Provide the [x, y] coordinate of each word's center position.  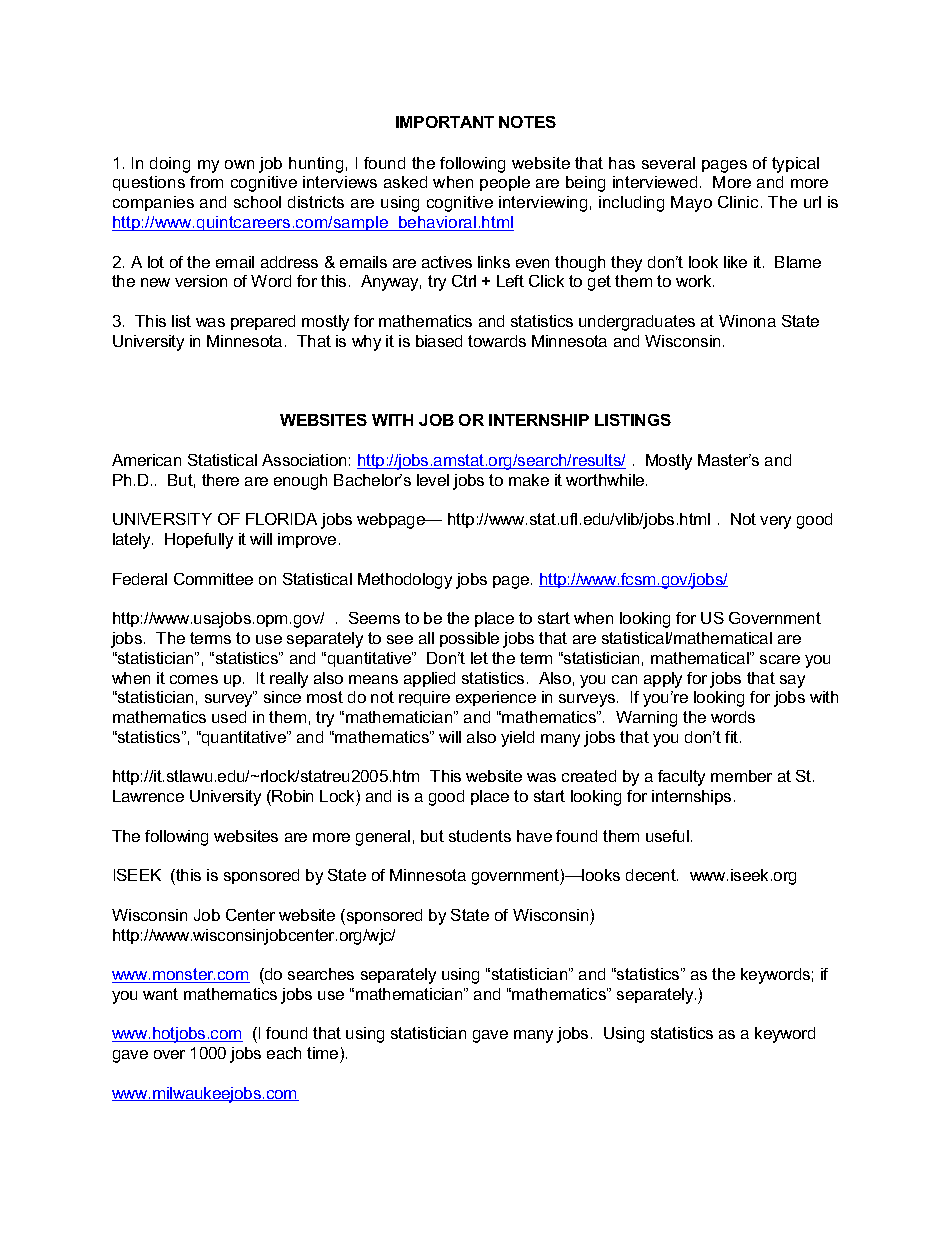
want [160, 994]
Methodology [405, 581]
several [668, 163]
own [239, 164]
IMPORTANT [445, 122]
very [775, 522]
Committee [213, 579]
